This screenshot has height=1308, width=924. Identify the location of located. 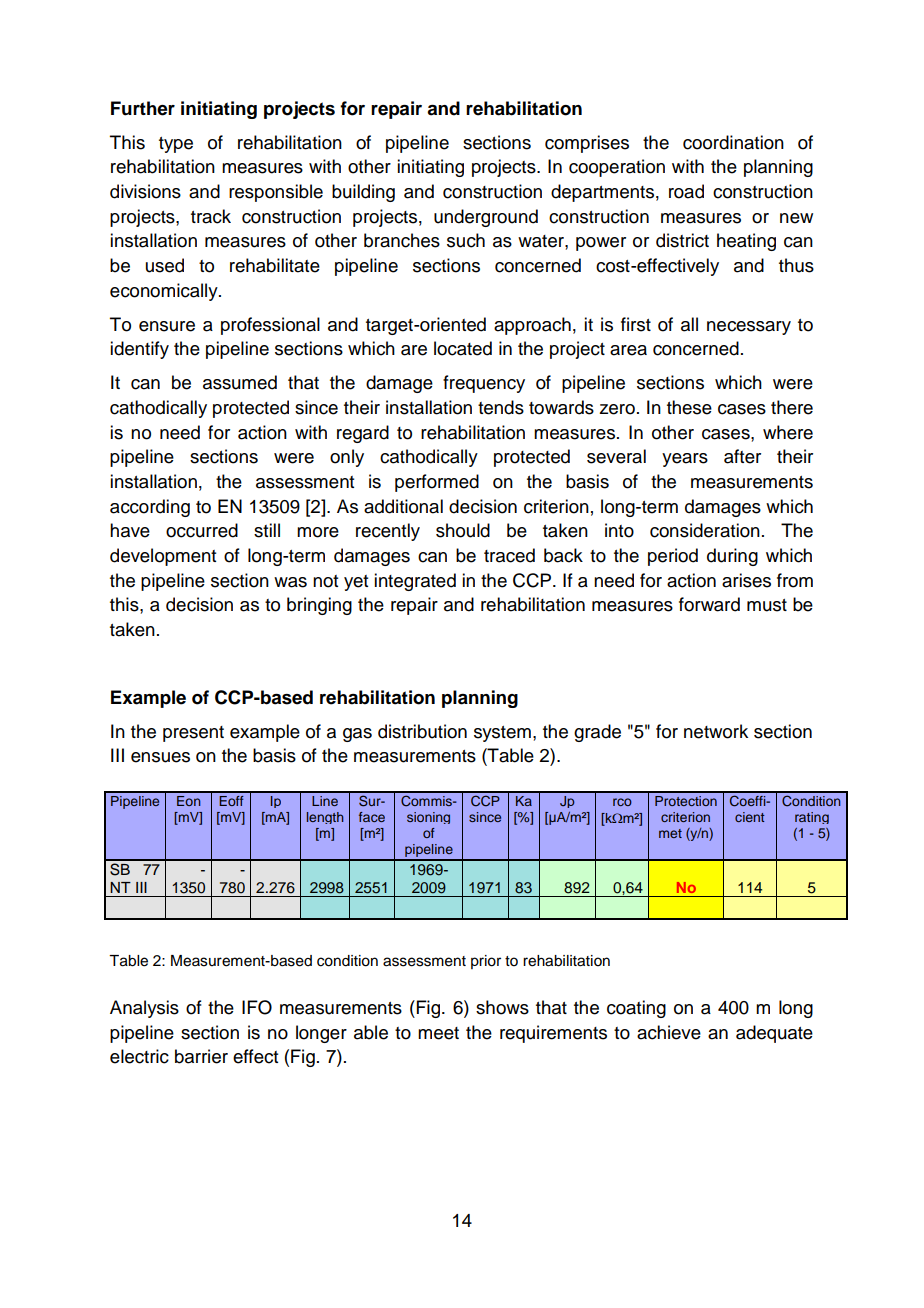
(463, 348).
